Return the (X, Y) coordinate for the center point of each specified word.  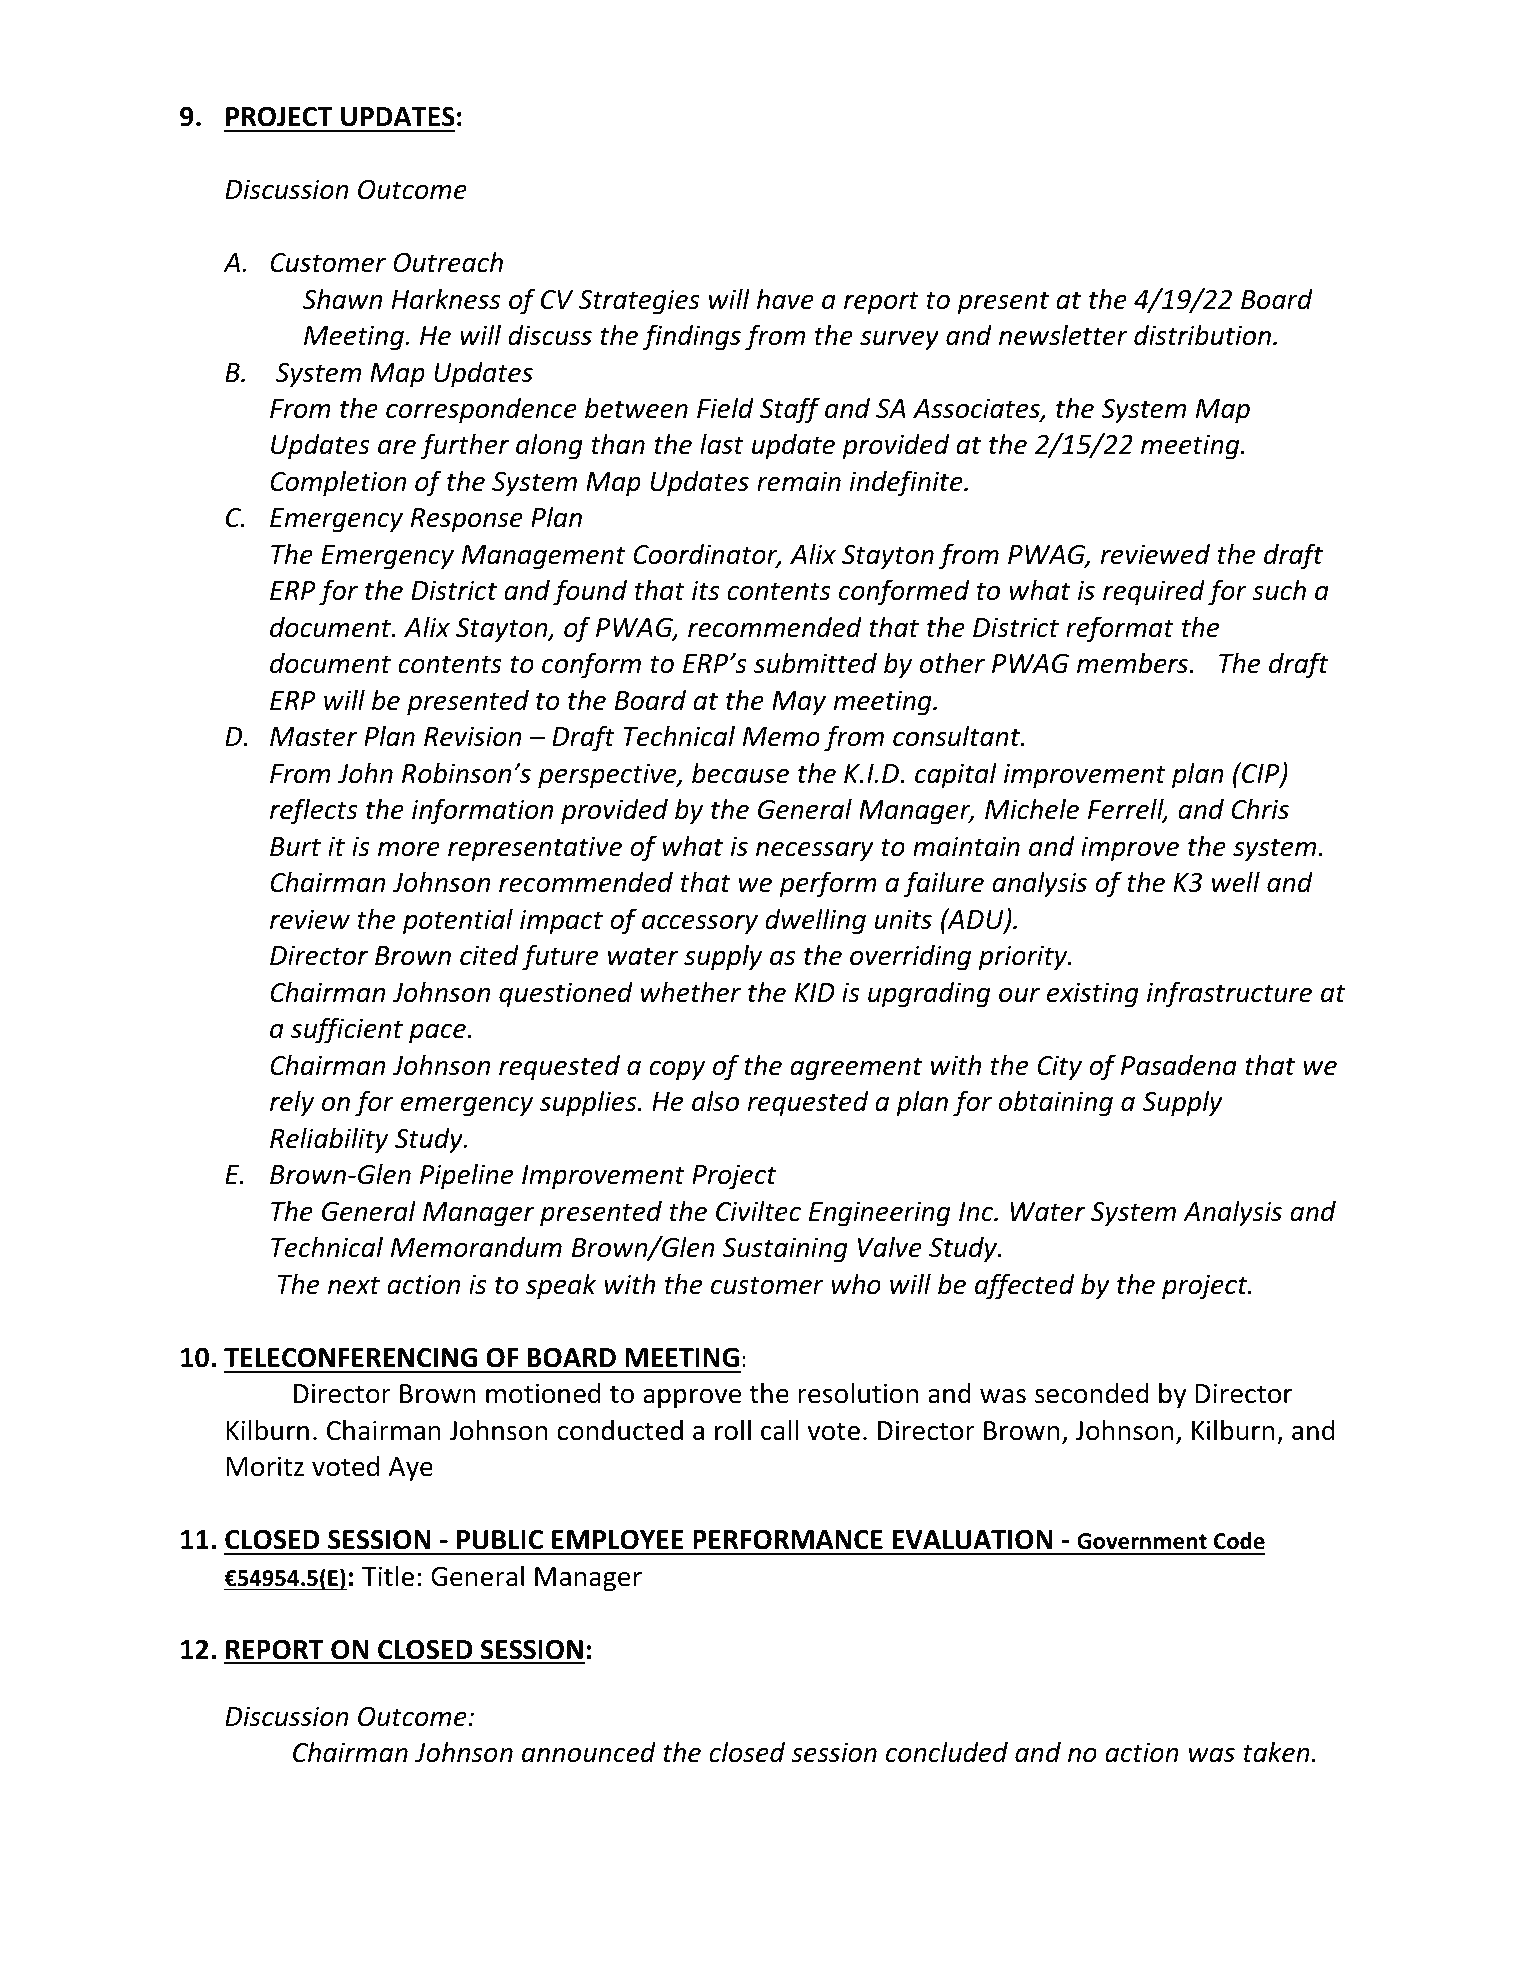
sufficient (347, 1030)
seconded (1092, 1393)
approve (692, 1399)
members (1134, 663)
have (785, 299)
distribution (1202, 335)
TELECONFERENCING (350, 1357)
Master (313, 737)
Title (388, 1576)
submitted (815, 663)
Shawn (342, 299)
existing (1093, 995)
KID (814, 992)
